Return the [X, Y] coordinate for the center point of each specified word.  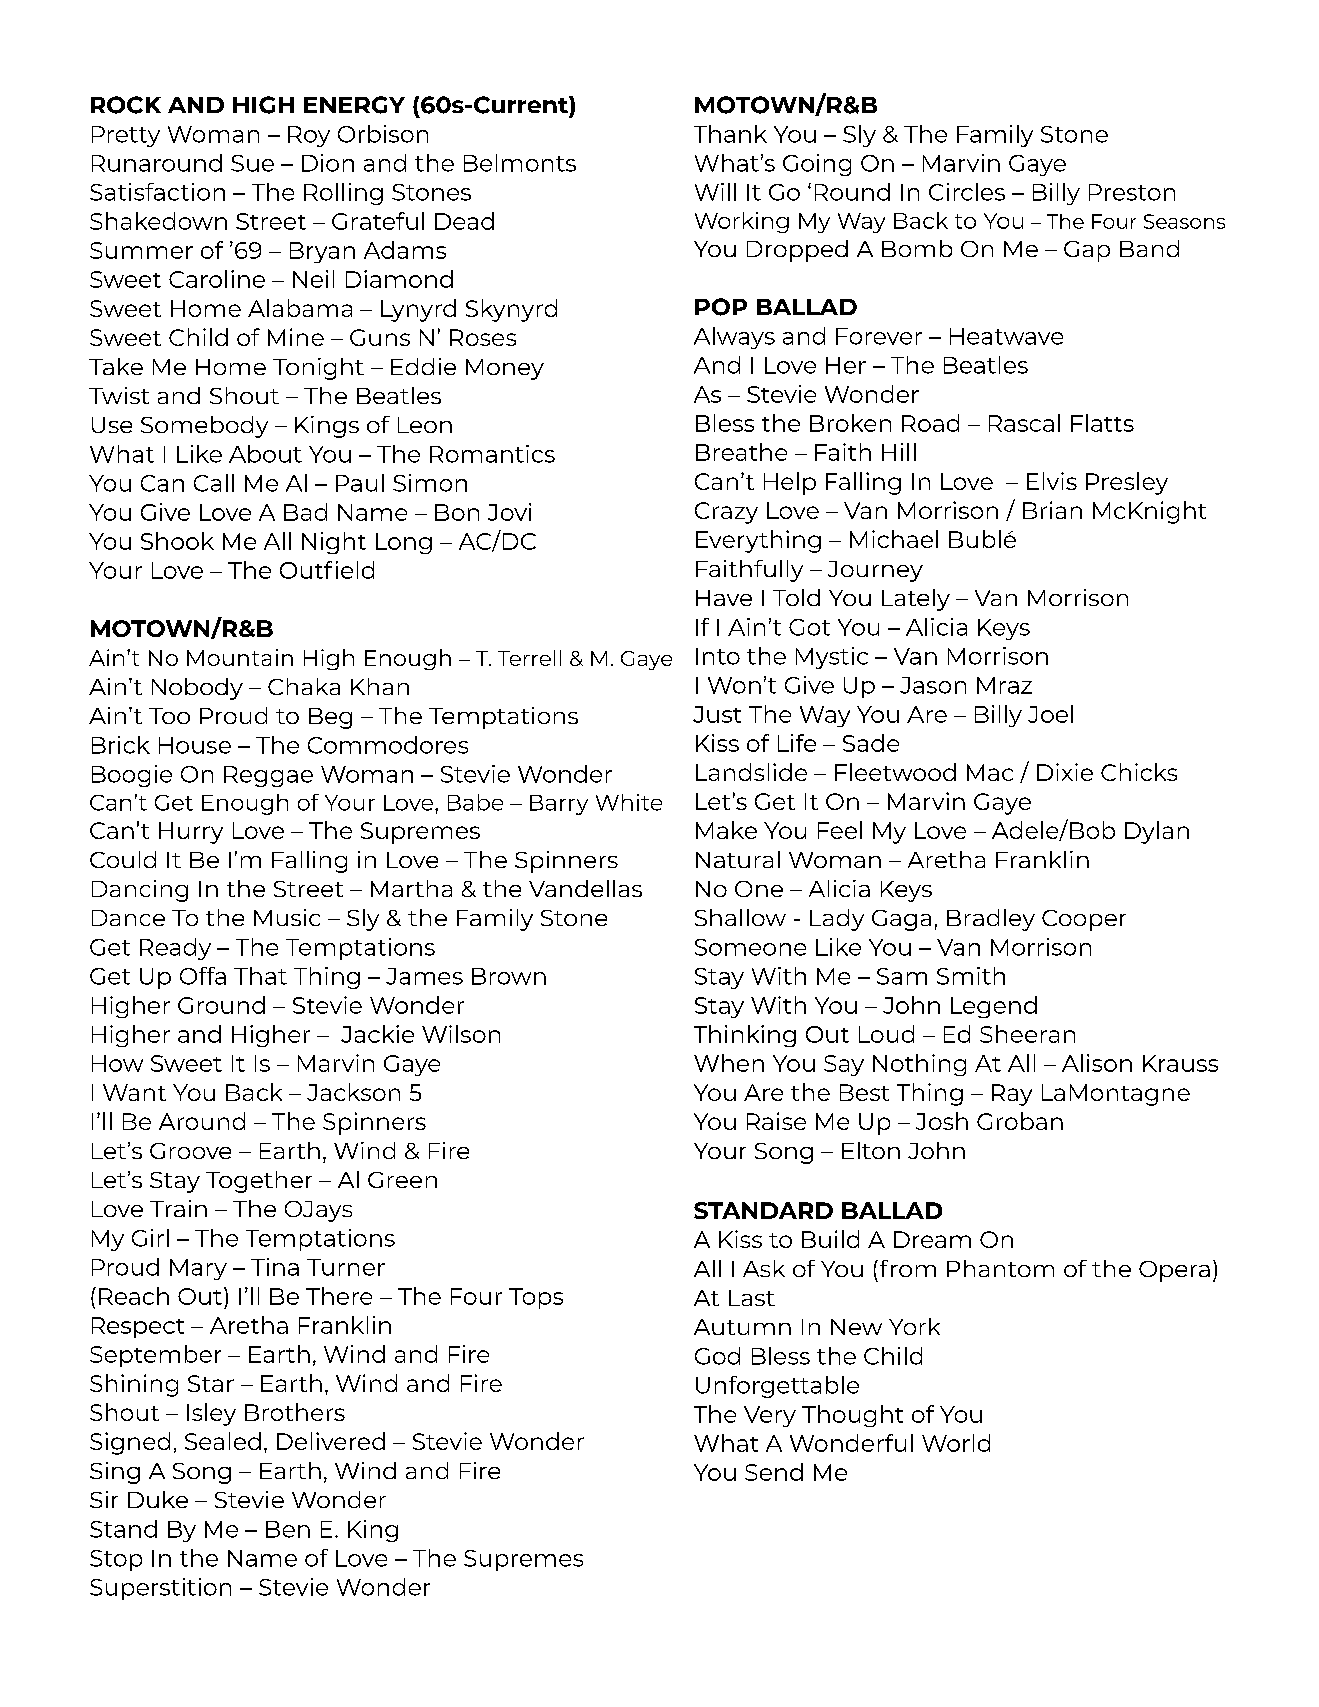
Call [214, 483]
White [629, 802]
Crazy [726, 513]
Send [774, 1472]
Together [259, 1182]
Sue [252, 163]
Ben [288, 1529]
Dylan [1157, 832]
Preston [1132, 192]
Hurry [191, 833]
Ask [764, 1268]
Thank [730, 134]
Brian [1052, 510]
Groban [1020, 1121]
